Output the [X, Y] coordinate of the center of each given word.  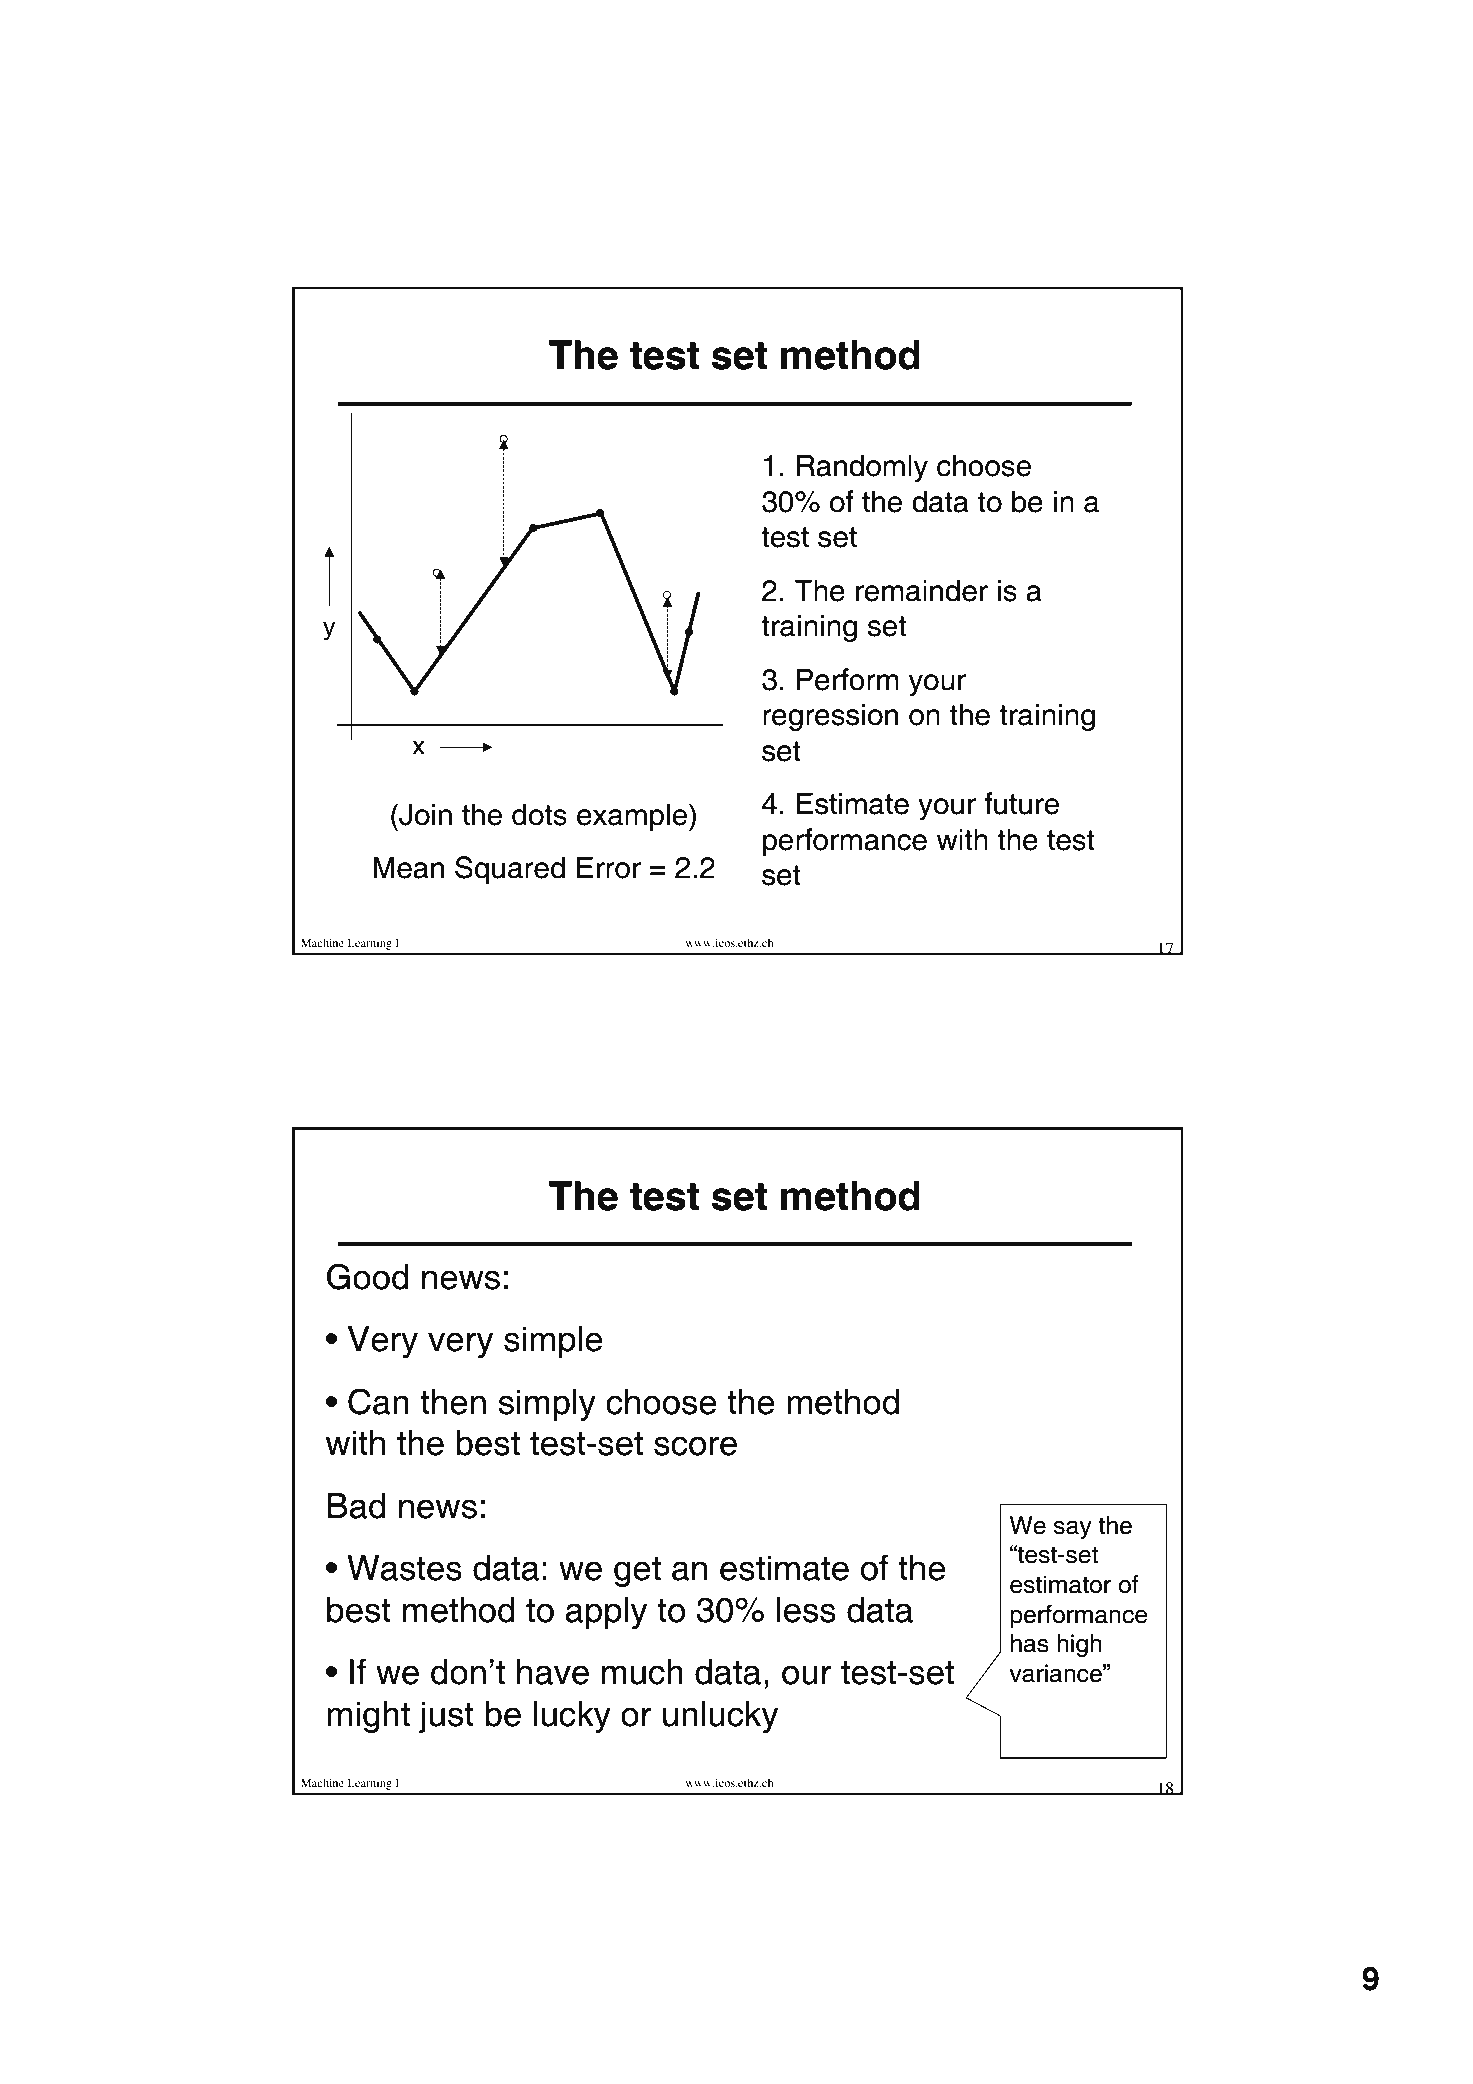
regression [830, 717]
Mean [408, 867]
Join [424, 814]
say [1072, 1530]
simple [553, 1342]
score [695, 1446]
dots [539, 814]
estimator [1060, 1584]
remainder [922, 590]
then [453, 1402]
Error [609, 867]
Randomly [862, 468]
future [1021, 803]
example [633, 817]
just [446, 1717]
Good [368, 1276]
